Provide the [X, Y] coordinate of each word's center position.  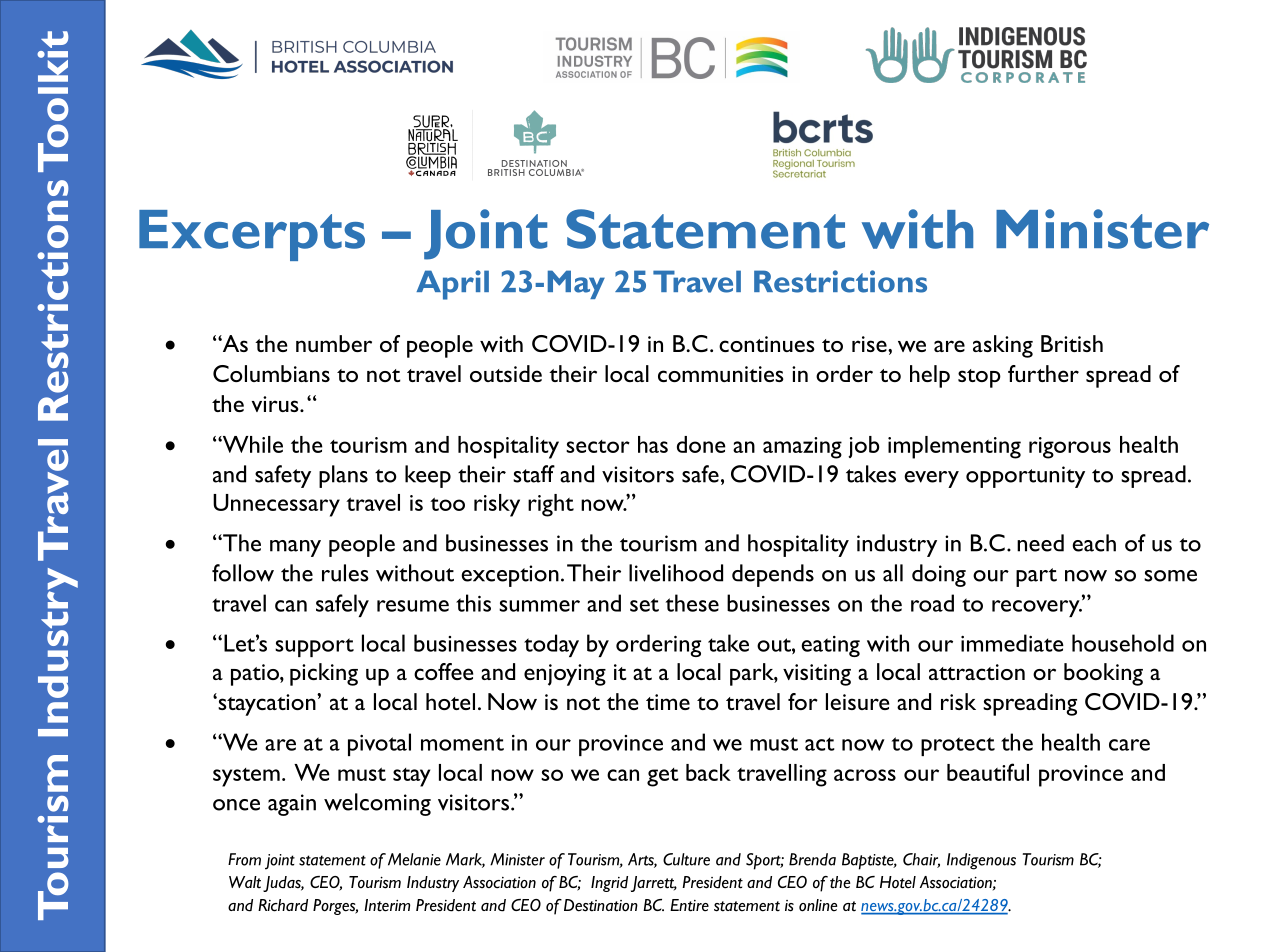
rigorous [1070, 448]
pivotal [379, 744]
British [1072, 343]
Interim [387, 905]
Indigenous [981, 861]
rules [345, 573]
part [1036, 577]
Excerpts [252, 235]
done [701, 444]
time [668, 702]
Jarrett [654, 884]
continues [767, 344]
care [1129, 745]
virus [276, 404]
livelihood [676, 573]
